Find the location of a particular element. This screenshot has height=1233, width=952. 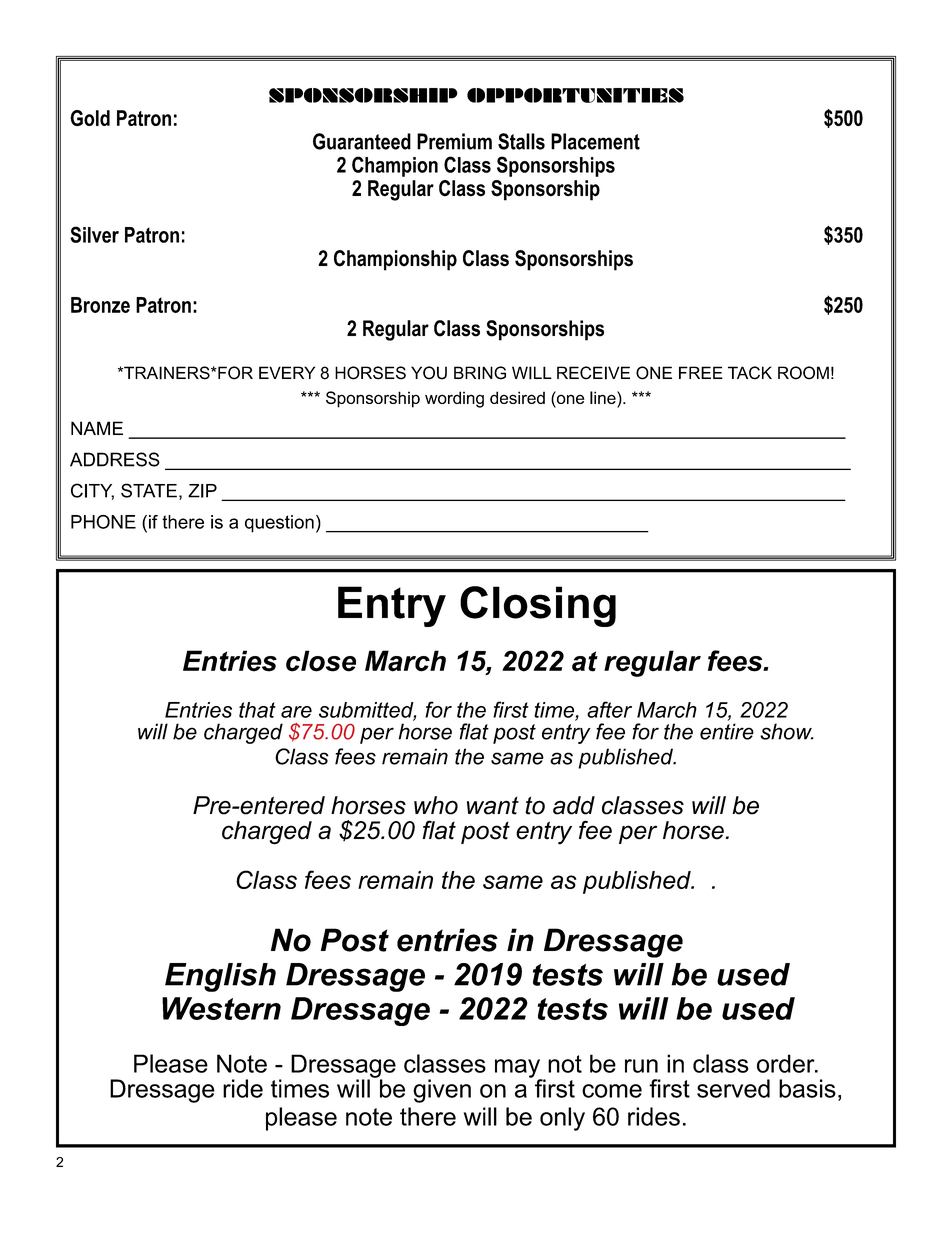

entire is located at coordinates (727, 731).
